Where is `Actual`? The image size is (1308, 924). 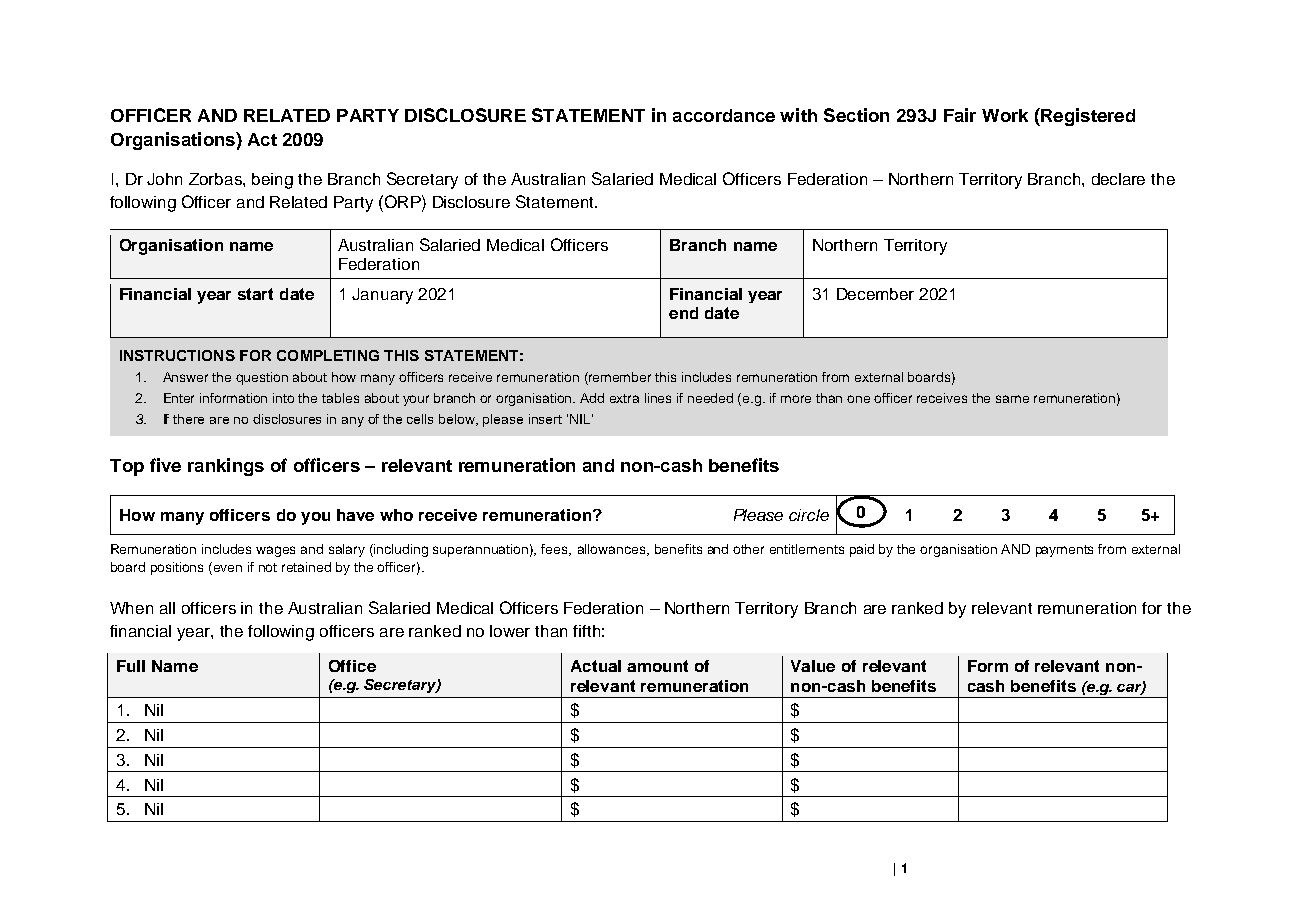 Actual is located at coordinates (596, 666).
